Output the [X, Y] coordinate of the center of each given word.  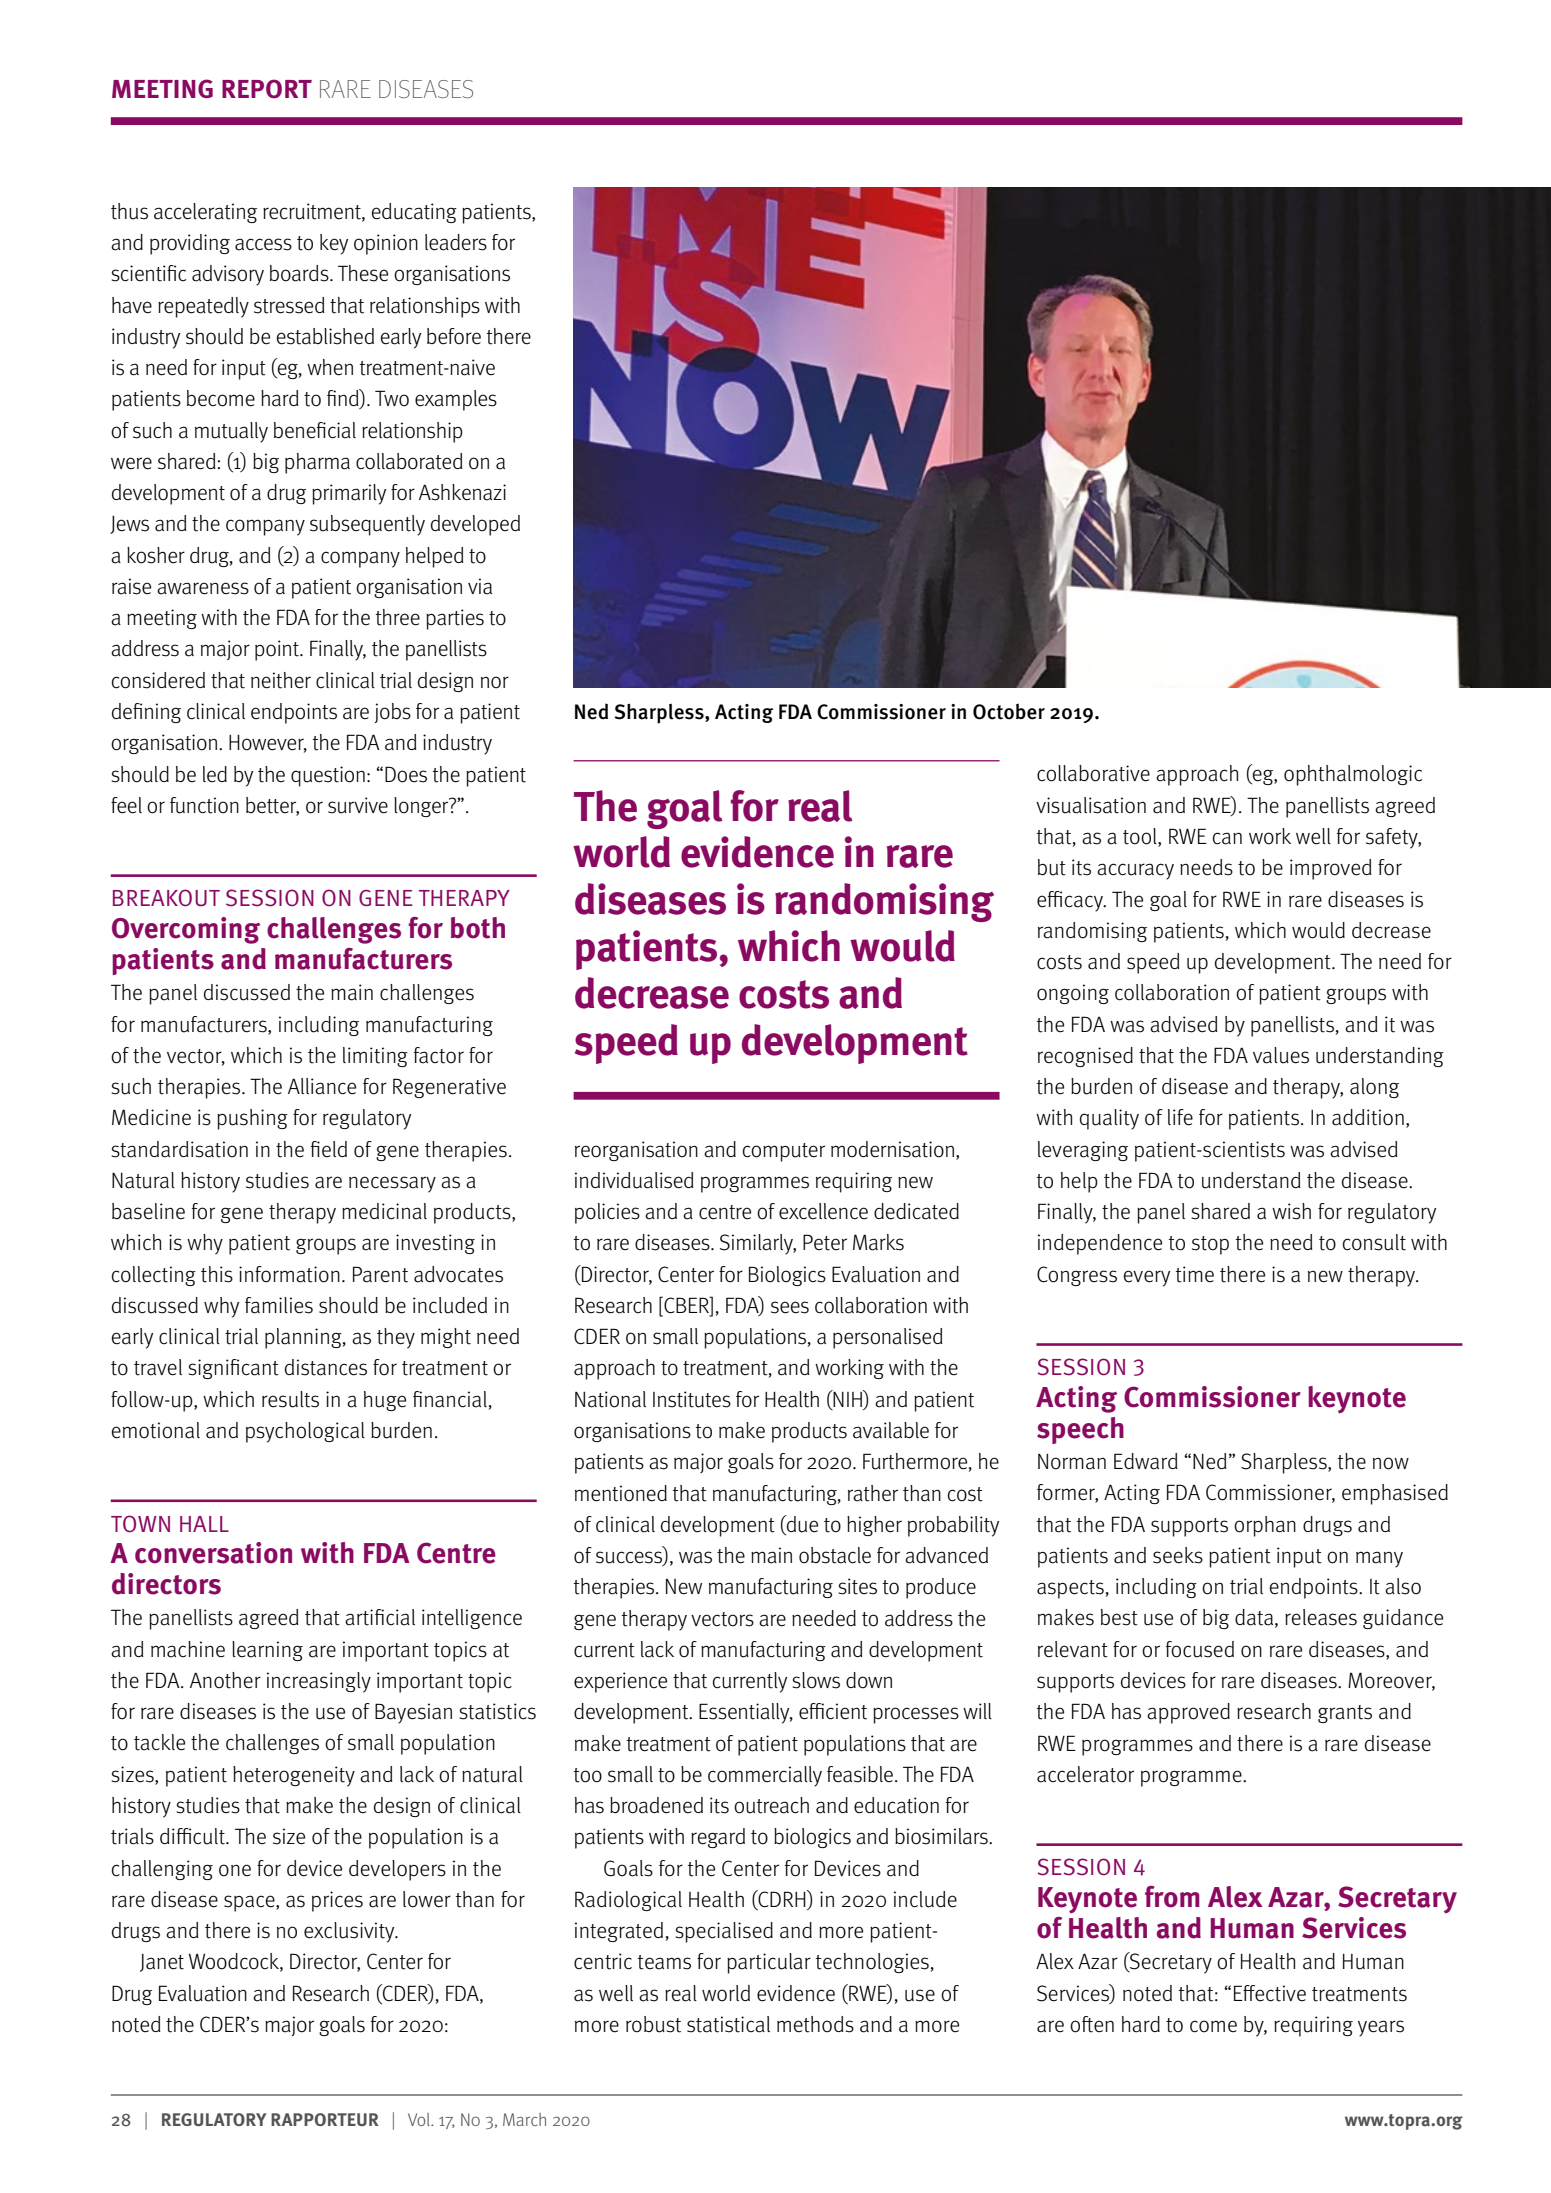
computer [784, 1152]
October [1009, 712]
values [1281, 1055]
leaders [456, 242]
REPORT [267, 89]
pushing [252, 1119]
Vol [420, 2119]
